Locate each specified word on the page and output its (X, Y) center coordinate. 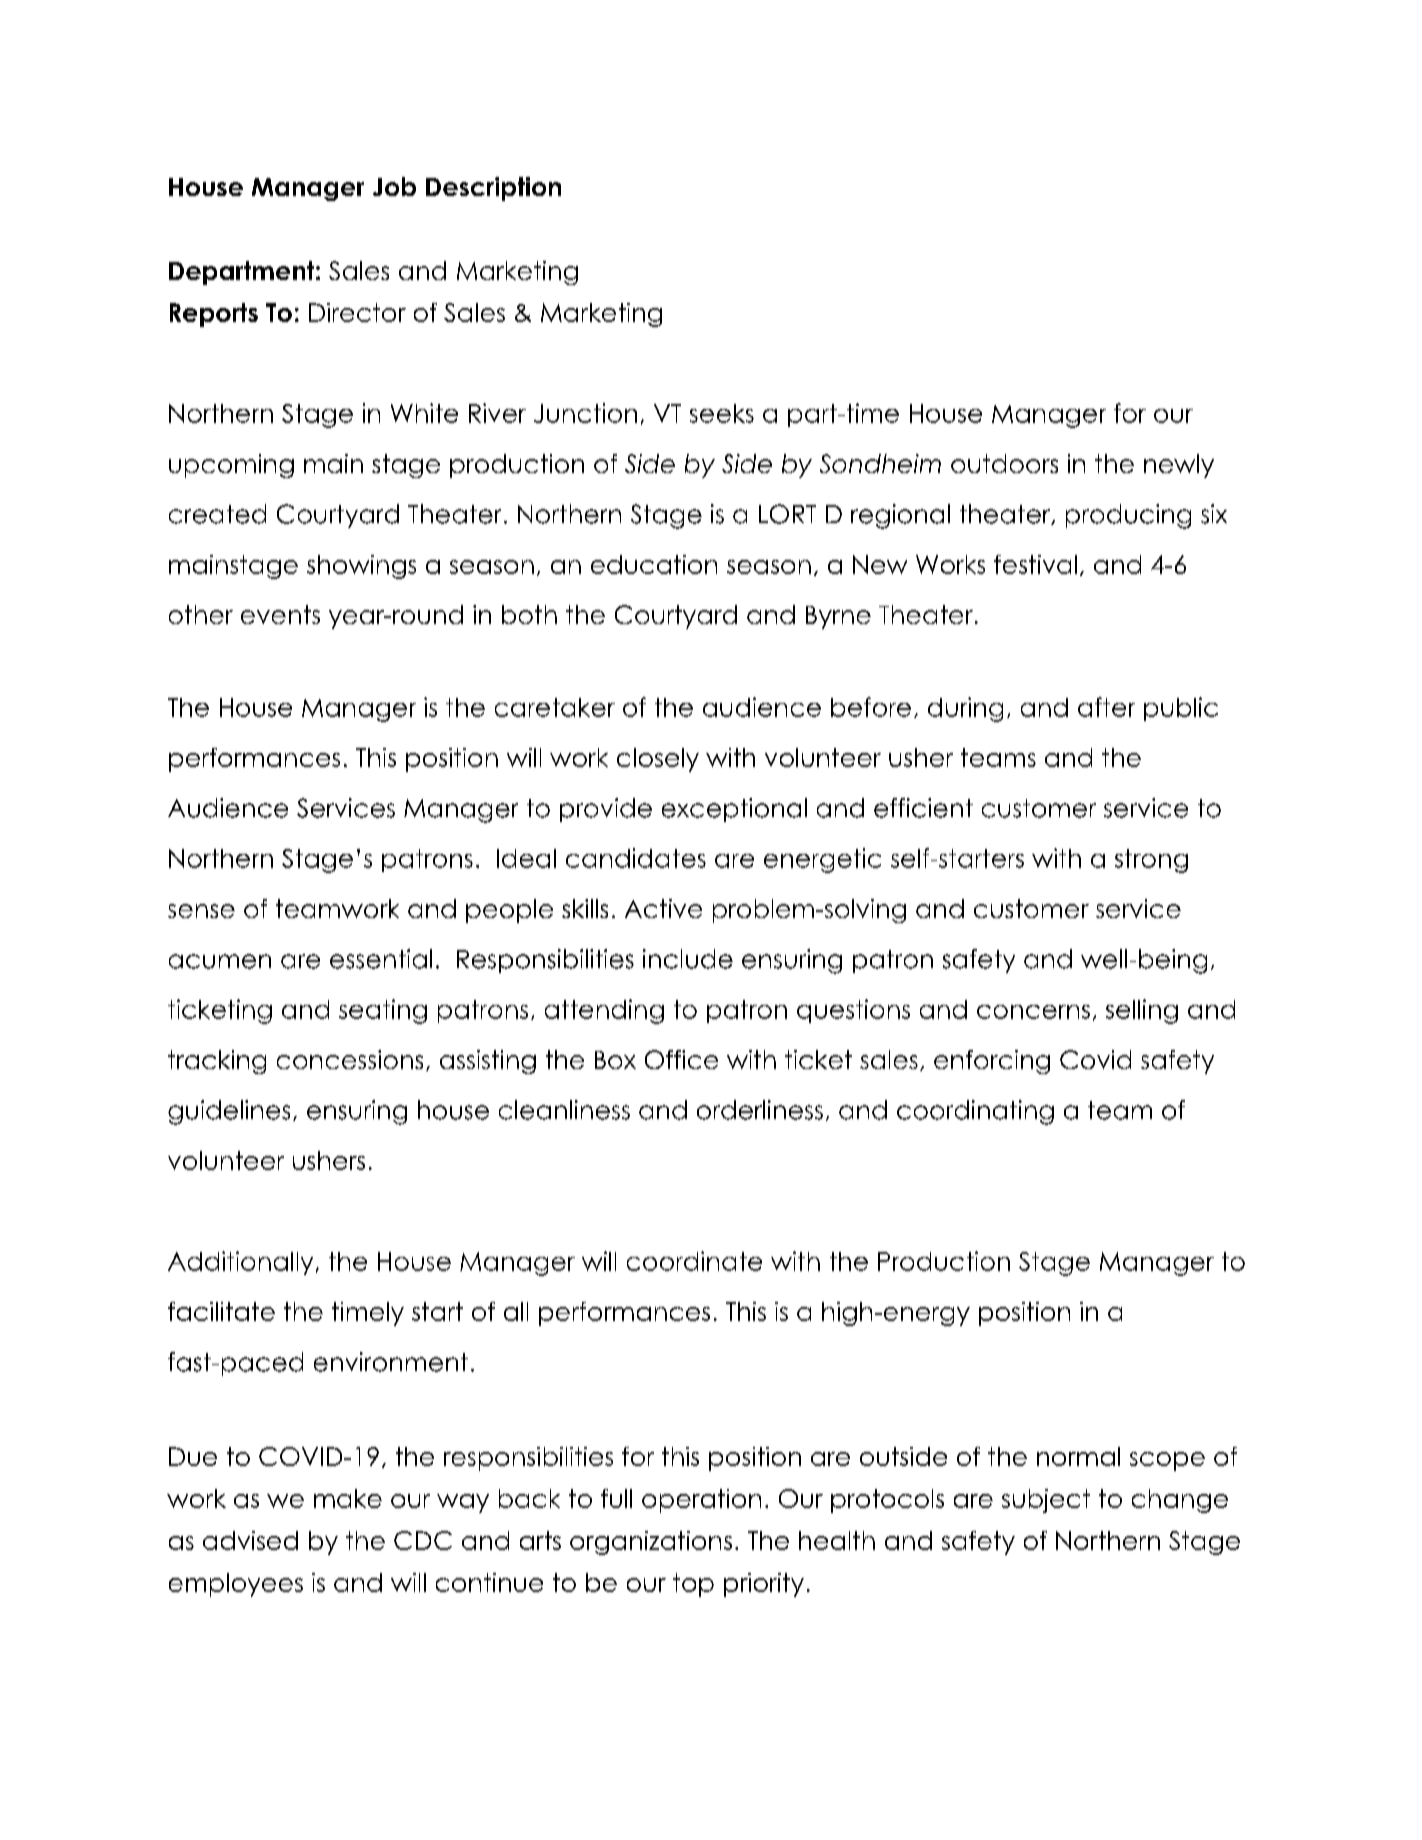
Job (394, 186)
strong (1151, 861)
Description (493, 189)
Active (663, 908)
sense (201, 911)
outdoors (1004, 463)
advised (250, 1540)
